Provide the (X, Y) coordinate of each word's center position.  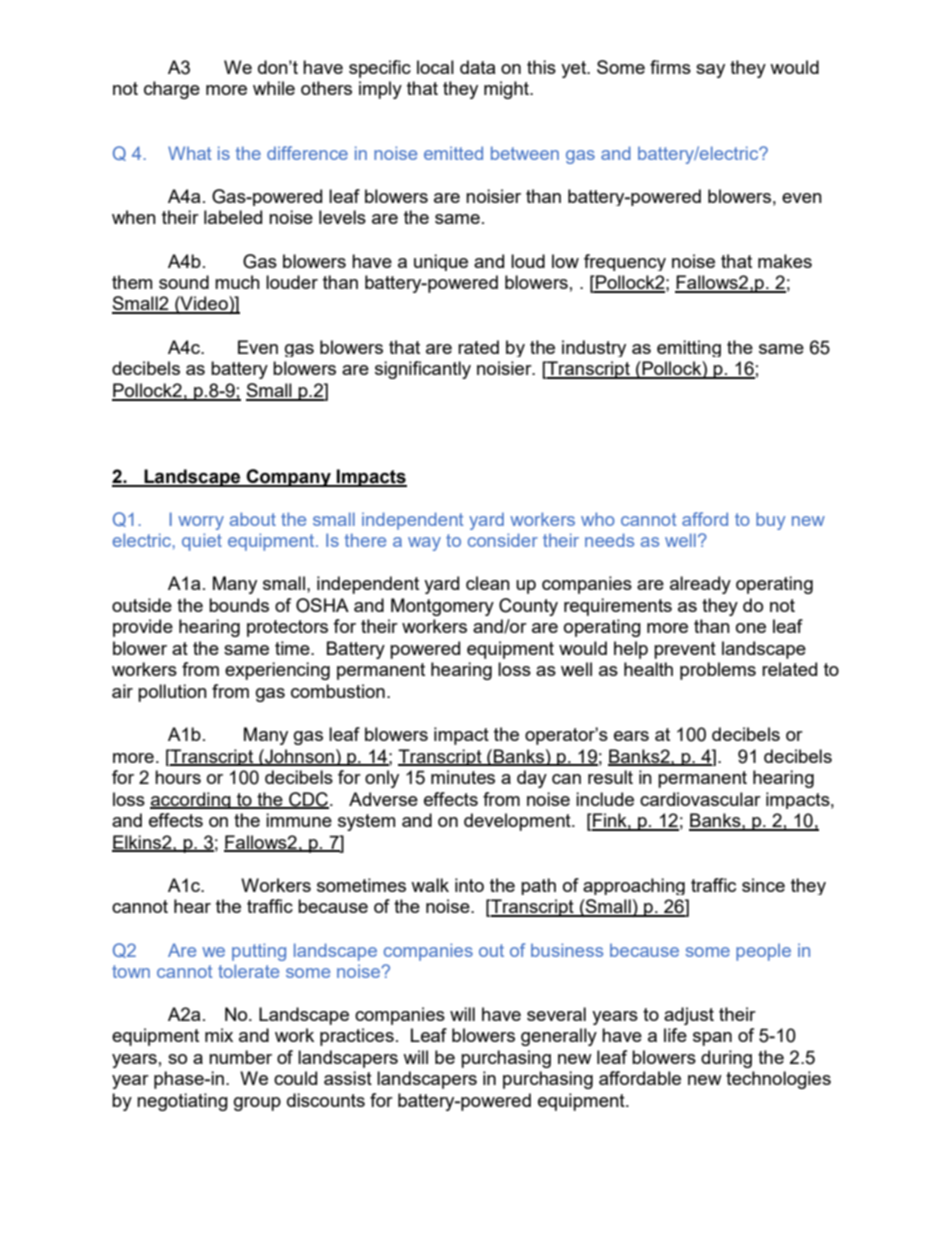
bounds (239, 605)
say (710, 71)
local (435, 67)
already (700, 585)
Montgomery (442, 607)
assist (348, 1078)
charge (172, 90)
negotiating (182, 1102)
